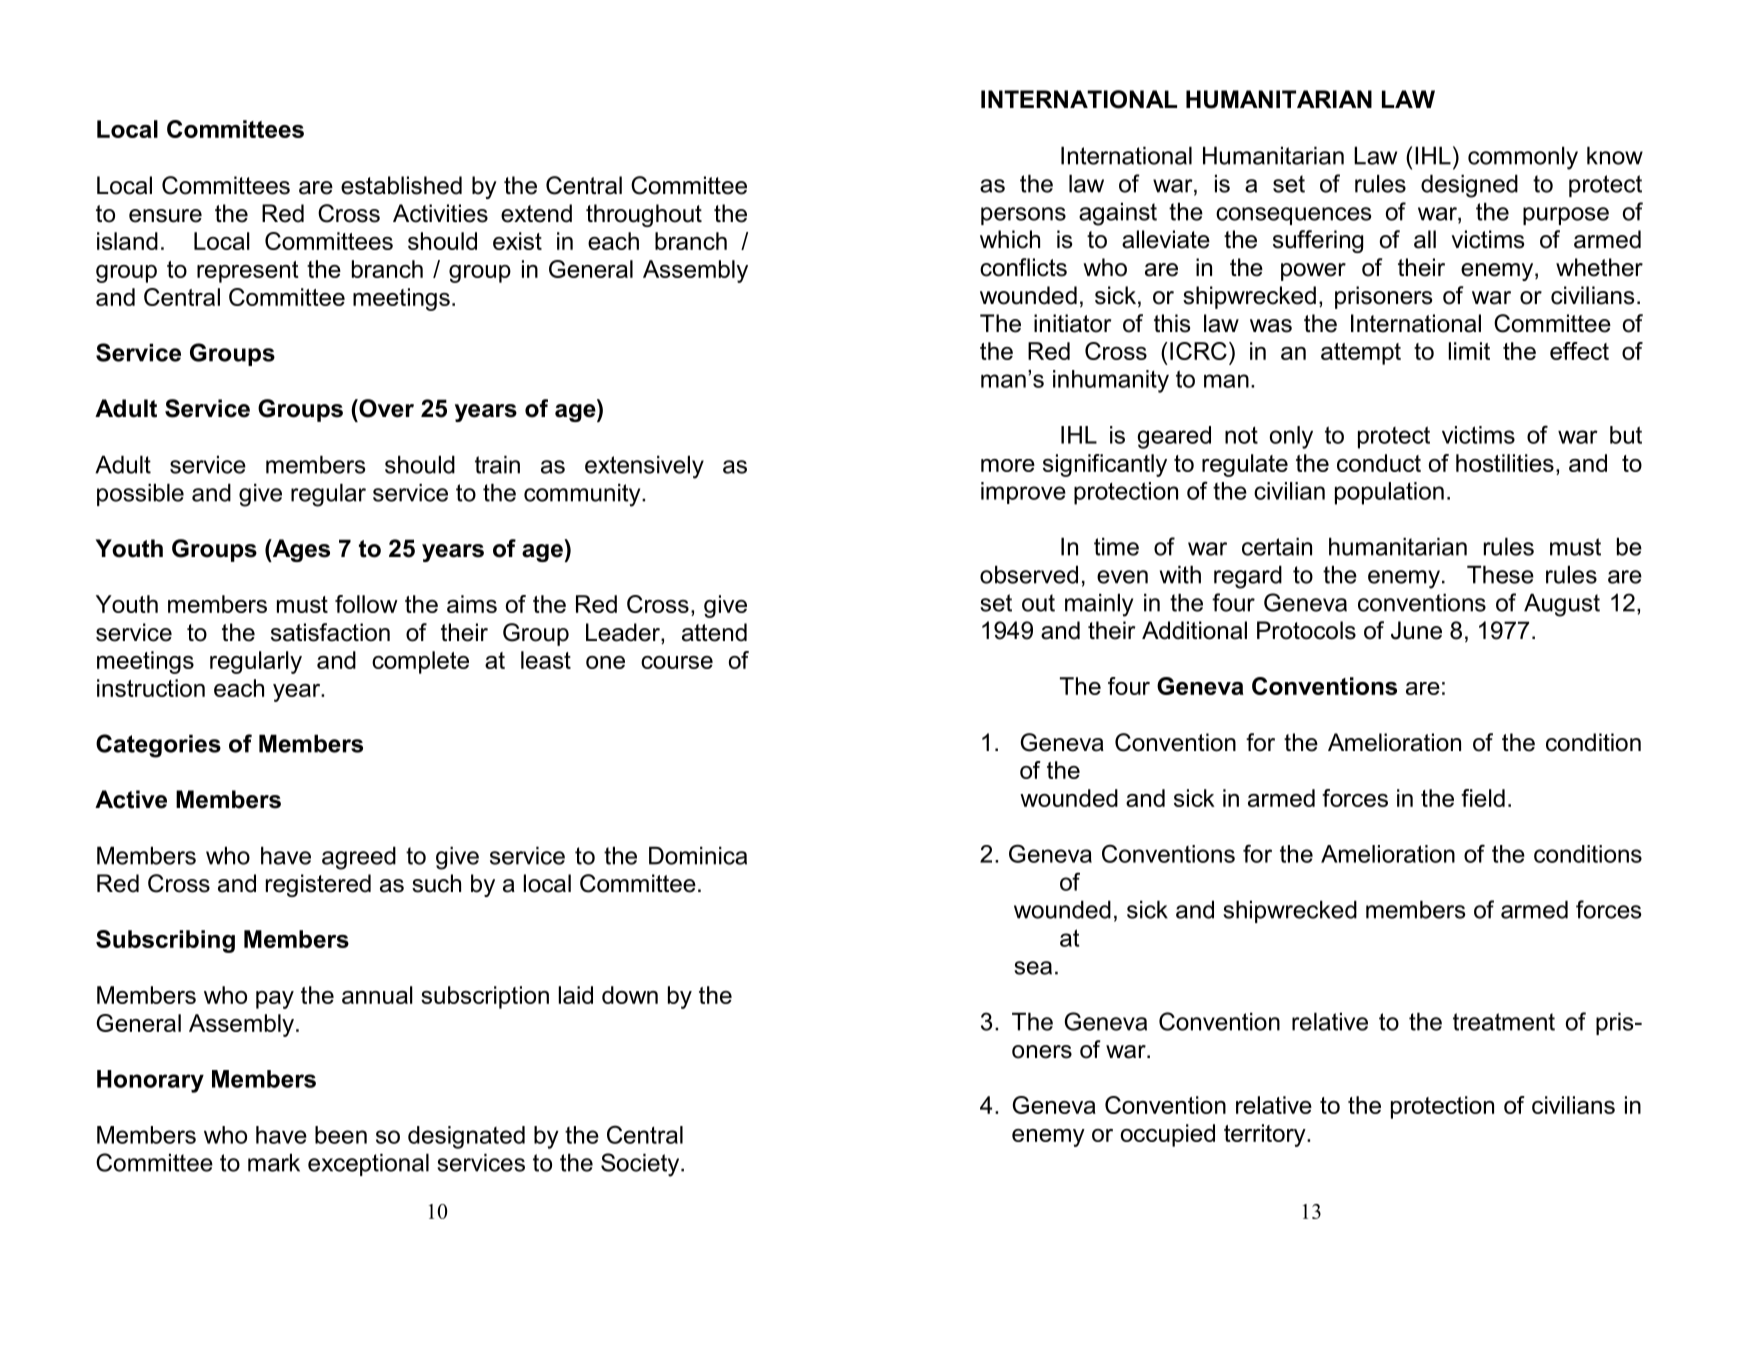 Image resolution: width=1748 pixels, height=1351 pixels. What do you see at coordinates (1416, 630) in the screenshot?
I see `June` at bounding box center [1416, 630].
